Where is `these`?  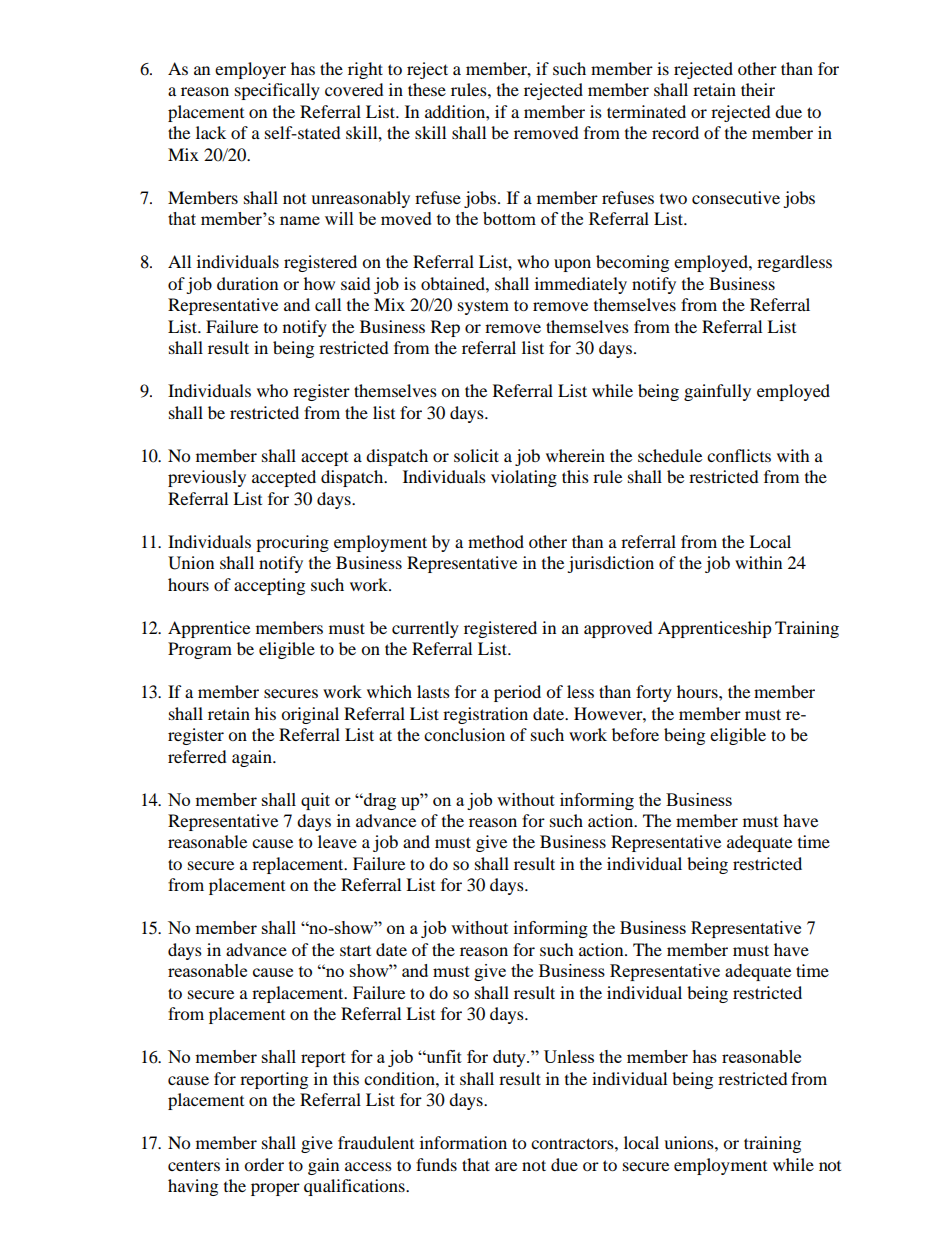 these is located at coordinates (427, 89).
